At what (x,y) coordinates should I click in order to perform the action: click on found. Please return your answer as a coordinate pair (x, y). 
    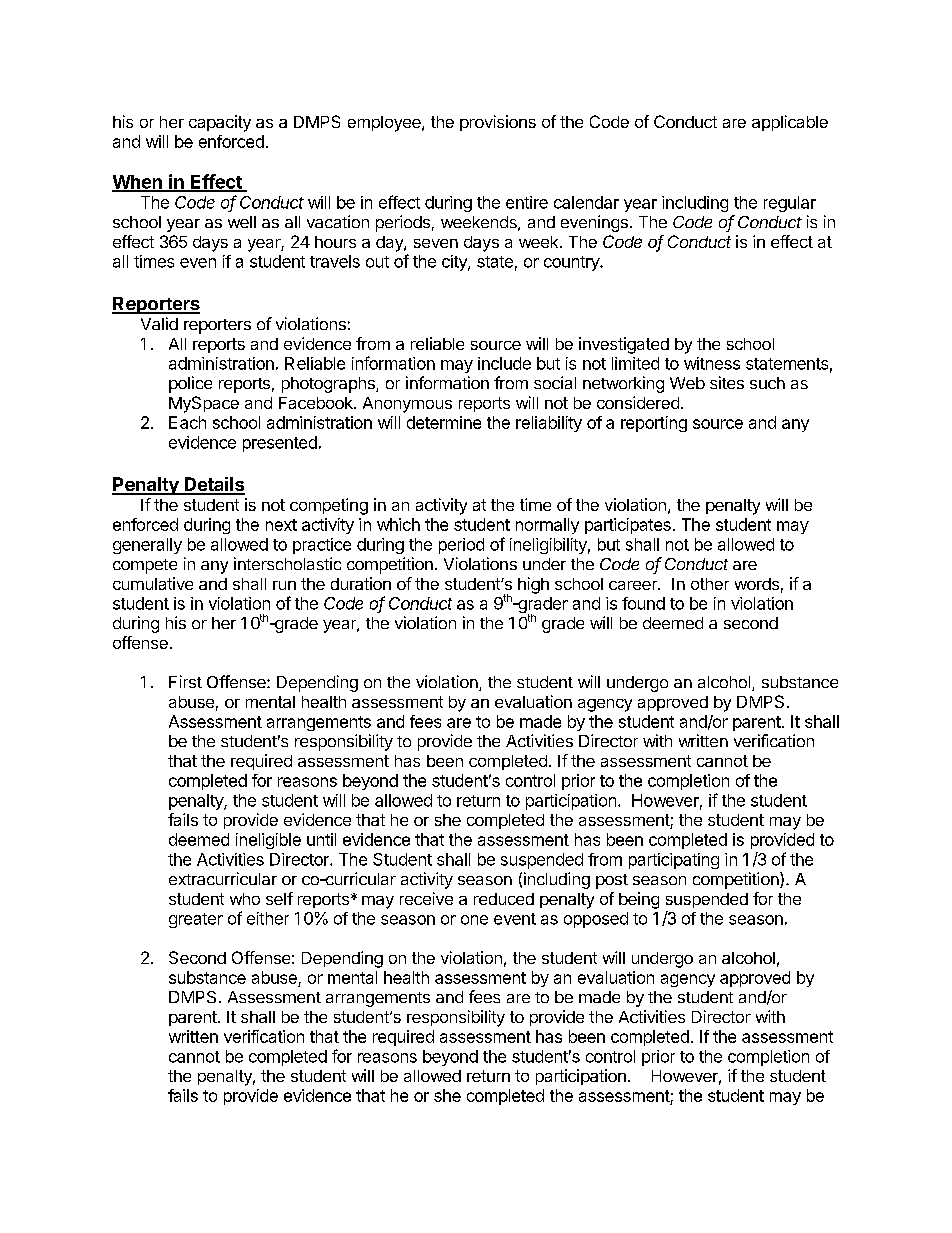
    Looking at the image, I should click on (643, 603).
